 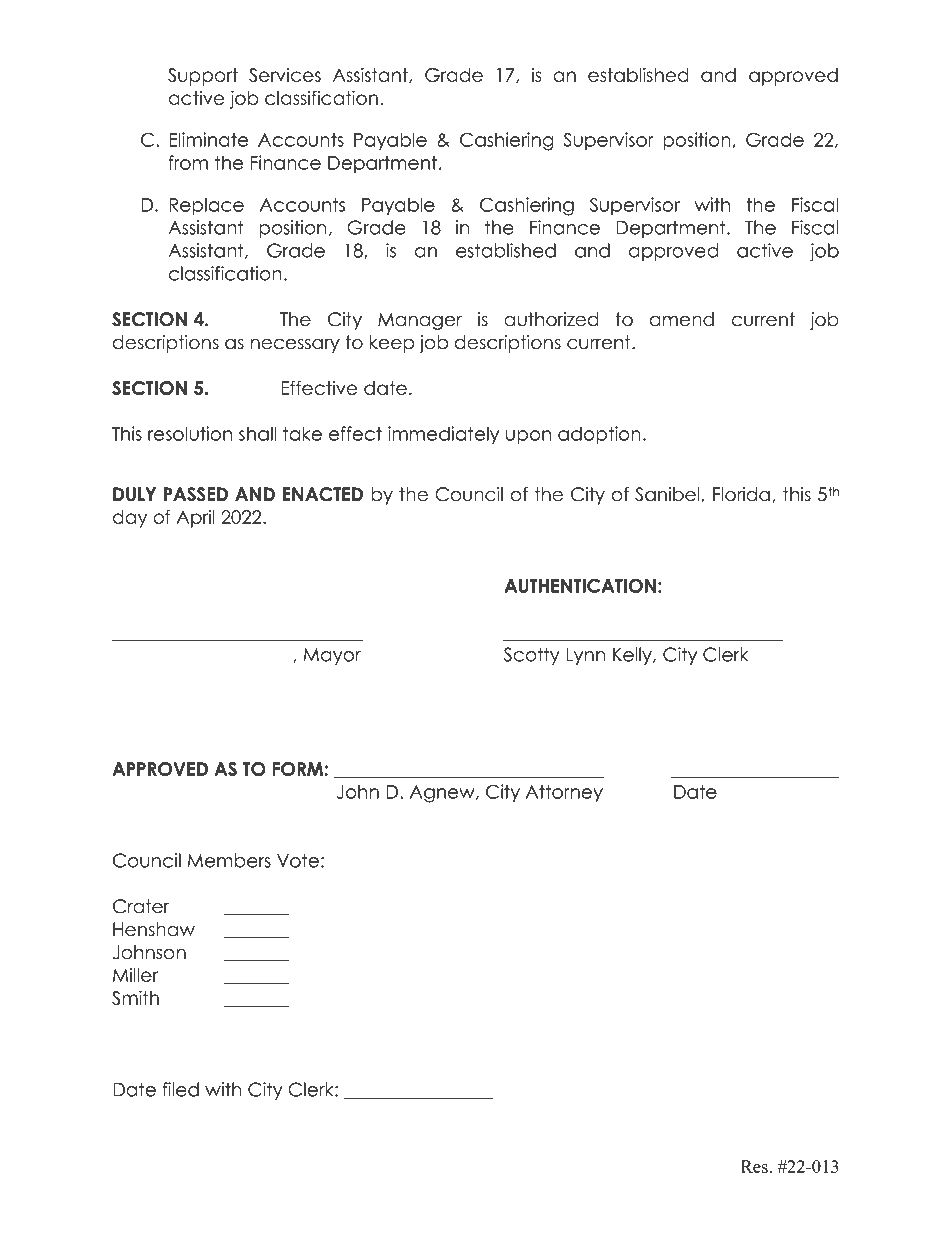 I want to click on Support, so click(x=203, y=77).
